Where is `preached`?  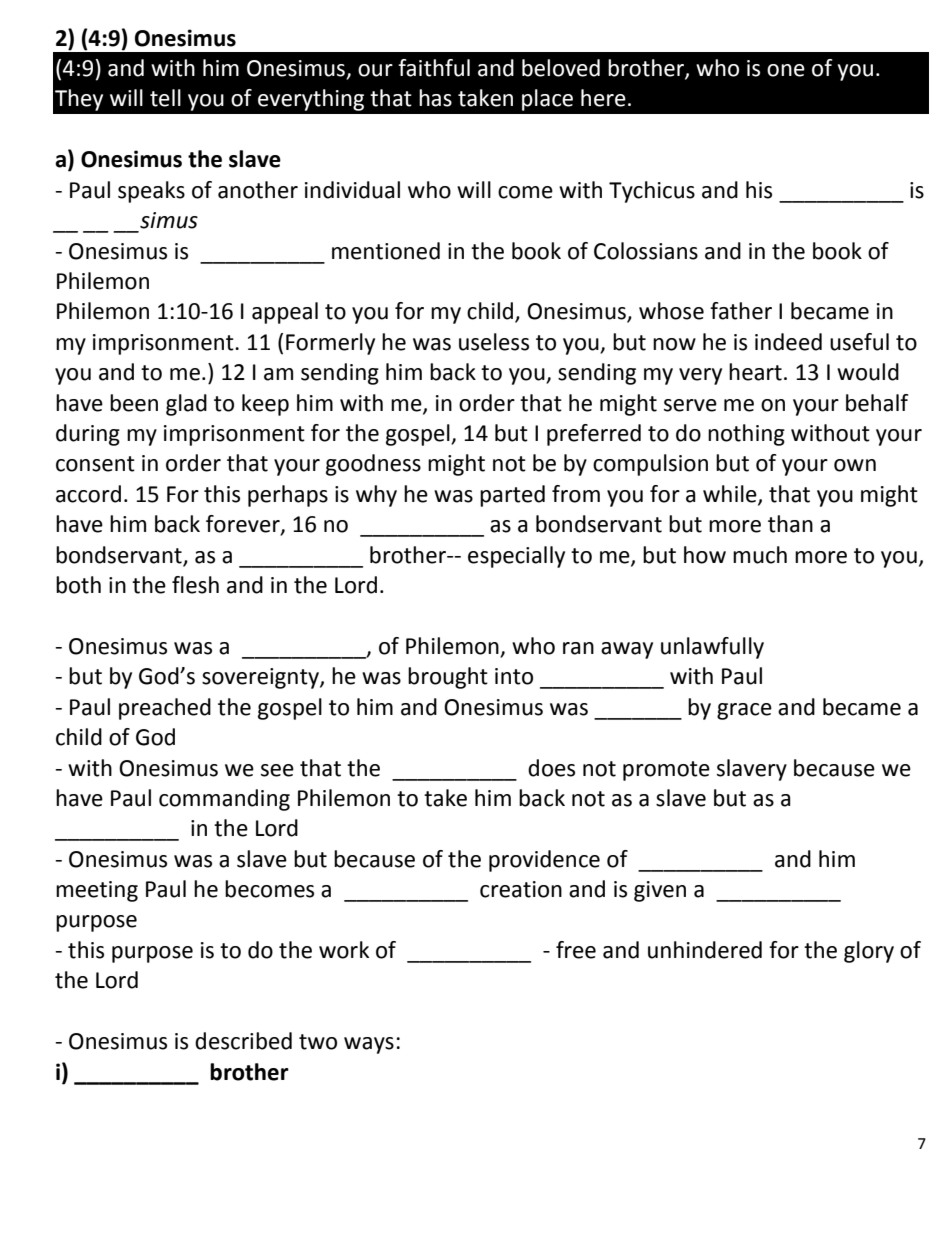
preached is located at coordinates (165, 709).
